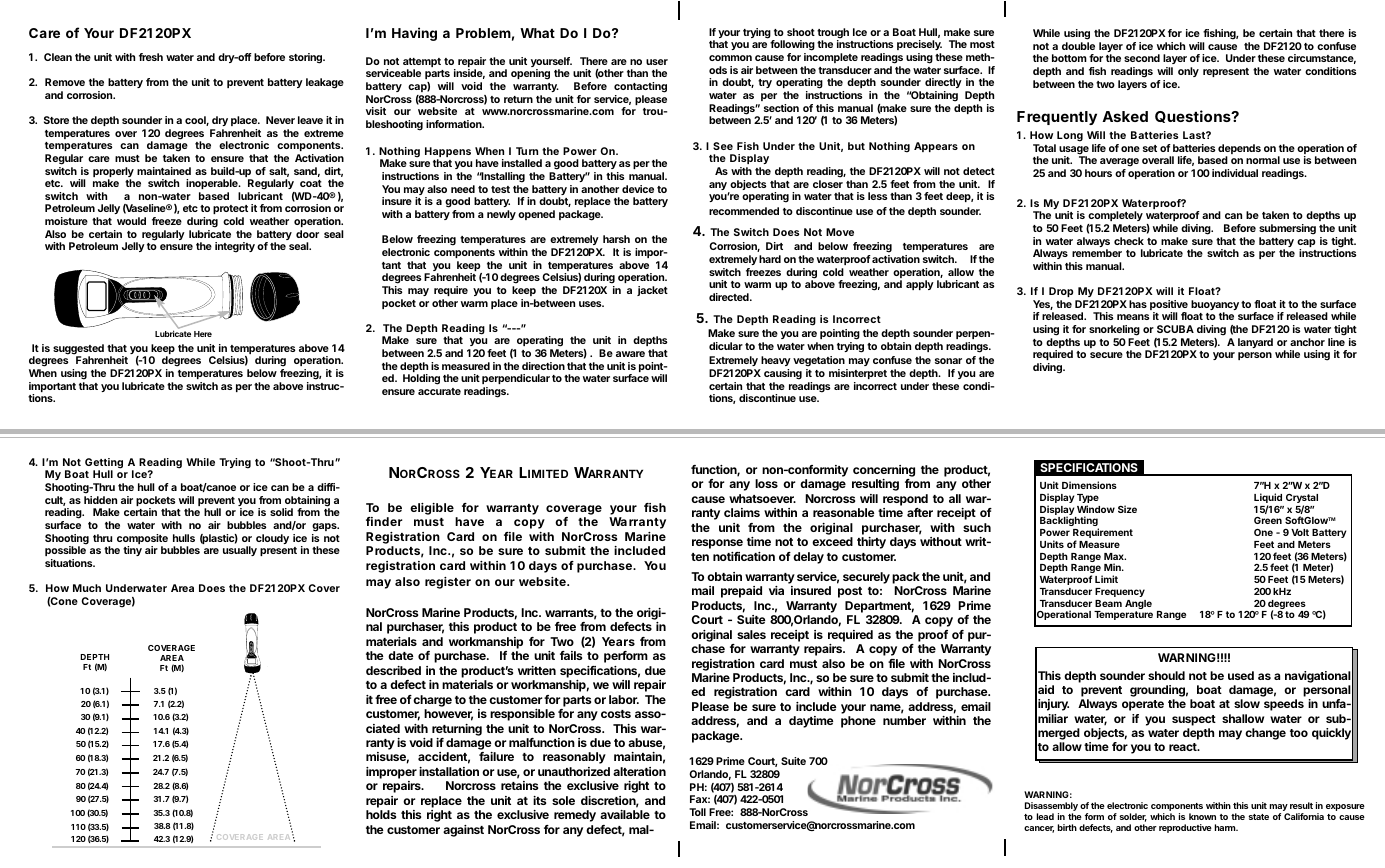 The width and height of the screenshot is (1385, 868). What do you see at coordinates (1142, 58) in the screenshot?
I see `second` at bounding box center [1142, 58].
